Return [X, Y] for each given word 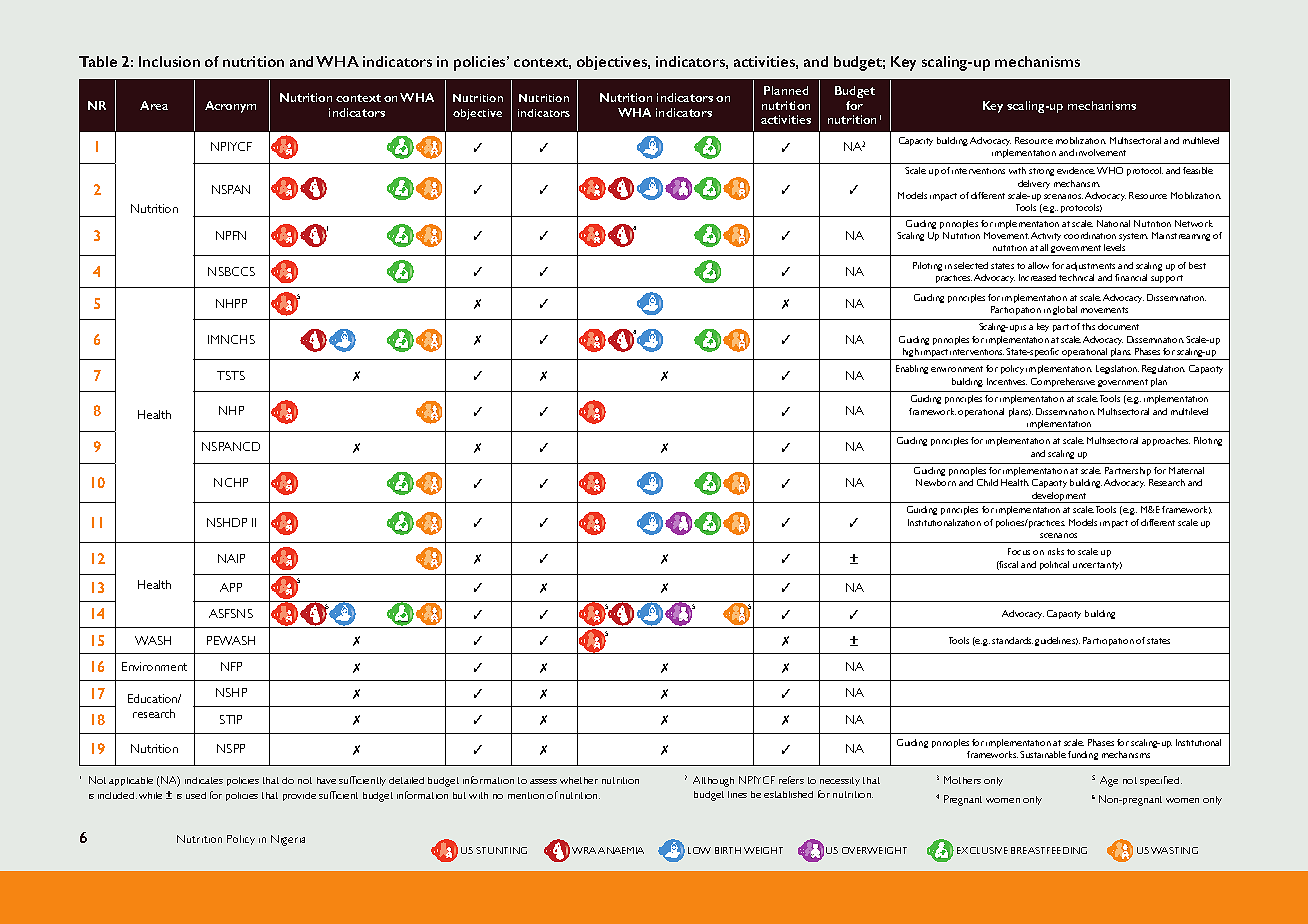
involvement [1101, 152]
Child [987, 482]
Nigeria [288, 840]
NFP [231, 666]
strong [1041, 172]
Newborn [936, 482]
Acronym [230, 107]
